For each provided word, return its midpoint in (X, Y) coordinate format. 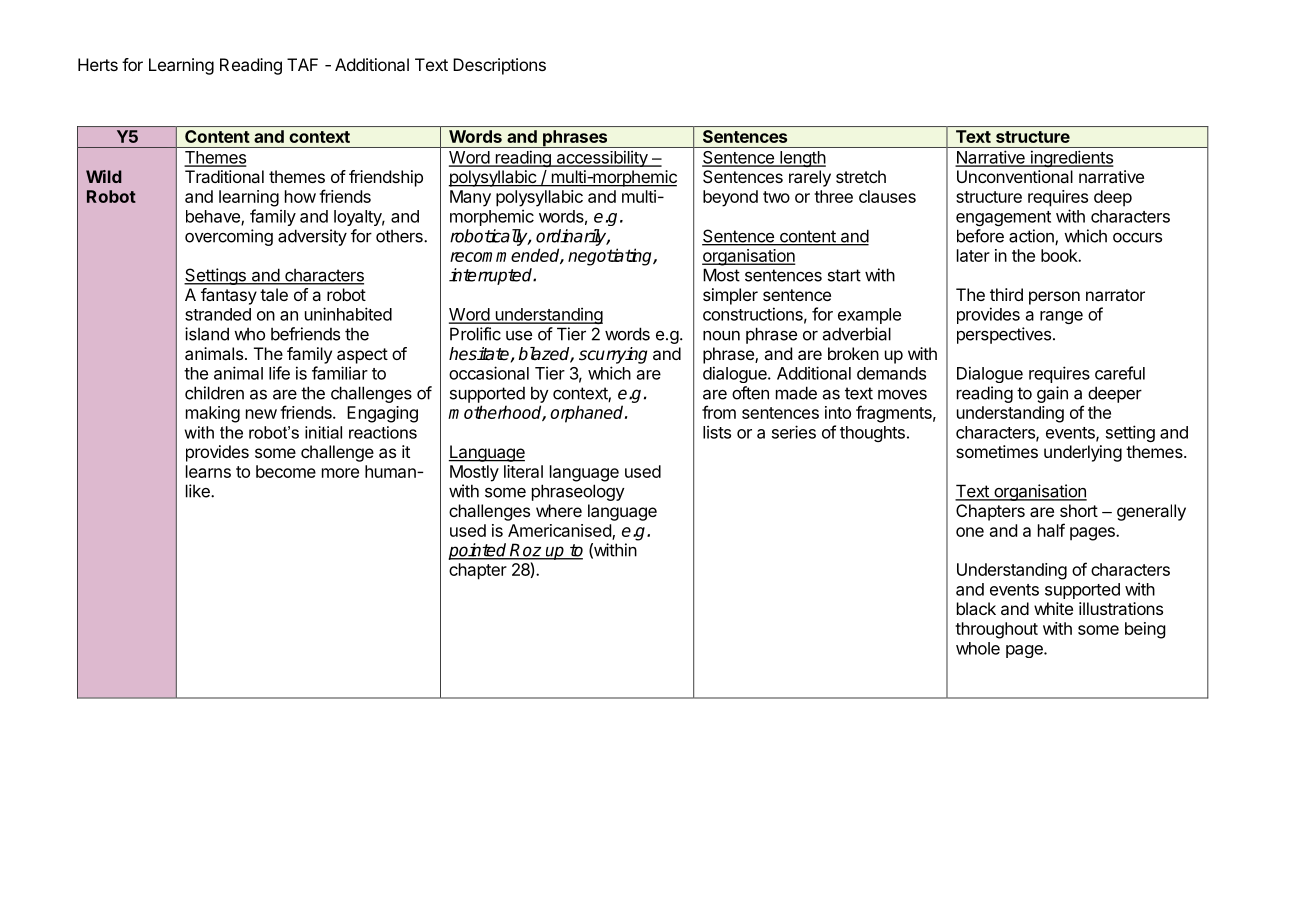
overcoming (229, 237)
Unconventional (1015, 176)
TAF (302, 64)
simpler (730, 296)
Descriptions (499, 66)
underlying (1083, 453)
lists (717, 432)
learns (208, 471)
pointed (478, 551)
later (973, 255)
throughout (996, 630)
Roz (526, 551)
